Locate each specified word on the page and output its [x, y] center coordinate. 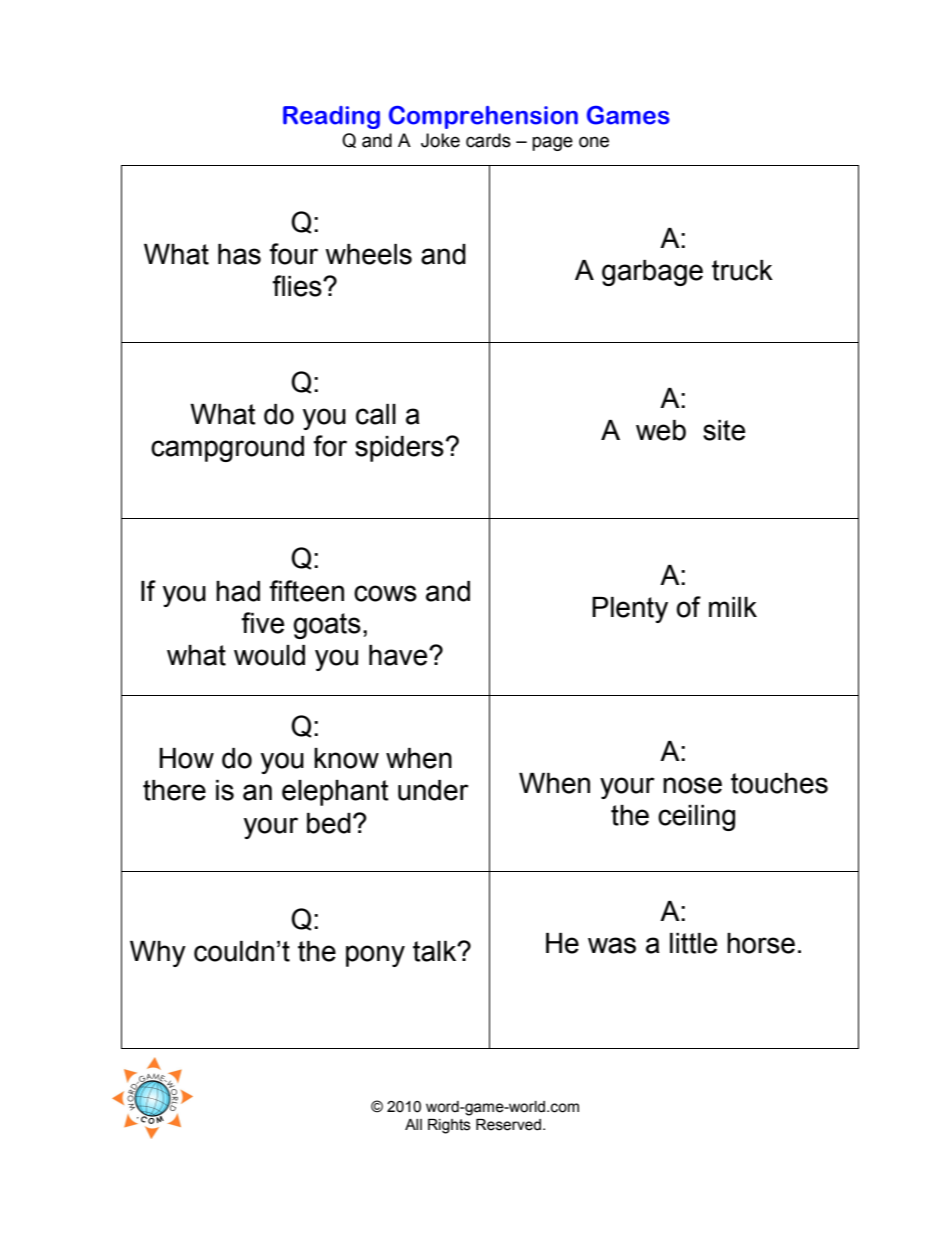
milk [733, 607]
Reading [331, 117]
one [594, 142]
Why [158, 954]
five [262, 623]
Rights [449, 1126]
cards [488, 140]
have [399, 655]
